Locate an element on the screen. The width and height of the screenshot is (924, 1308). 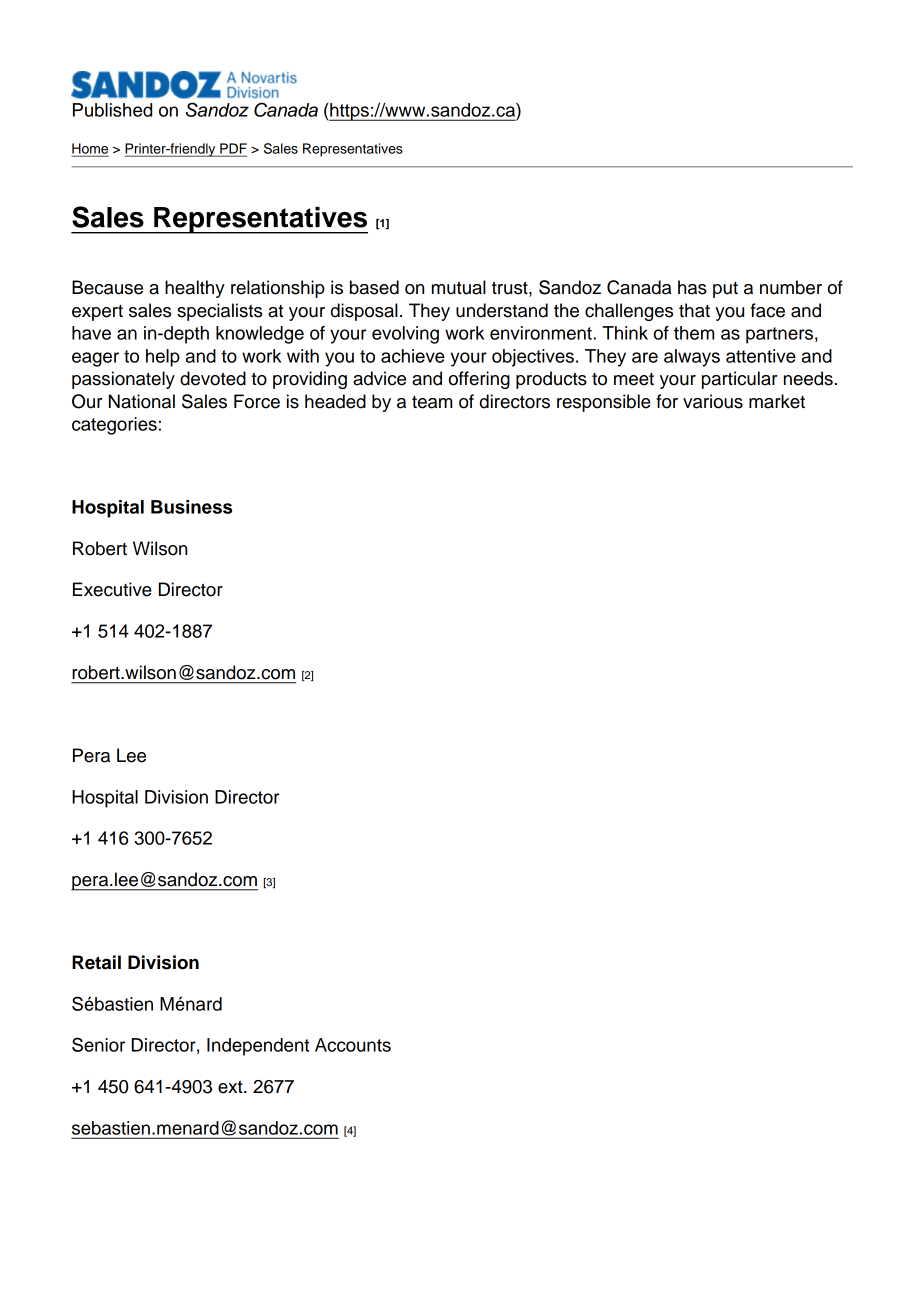
Independent is located at coordinates (258, 1047).
